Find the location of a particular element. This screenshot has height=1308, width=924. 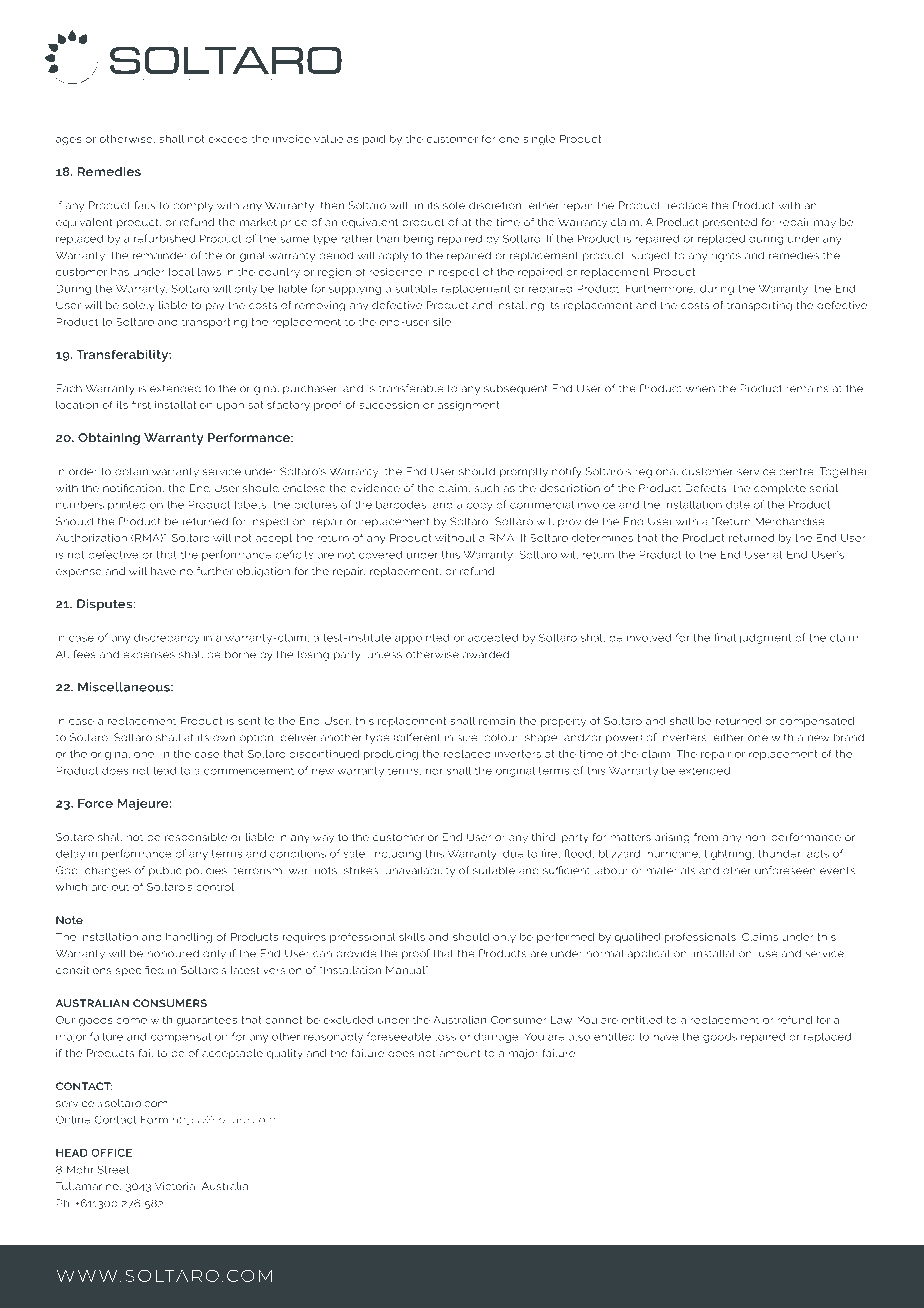

transferable is located at coordinates (411, 388).
